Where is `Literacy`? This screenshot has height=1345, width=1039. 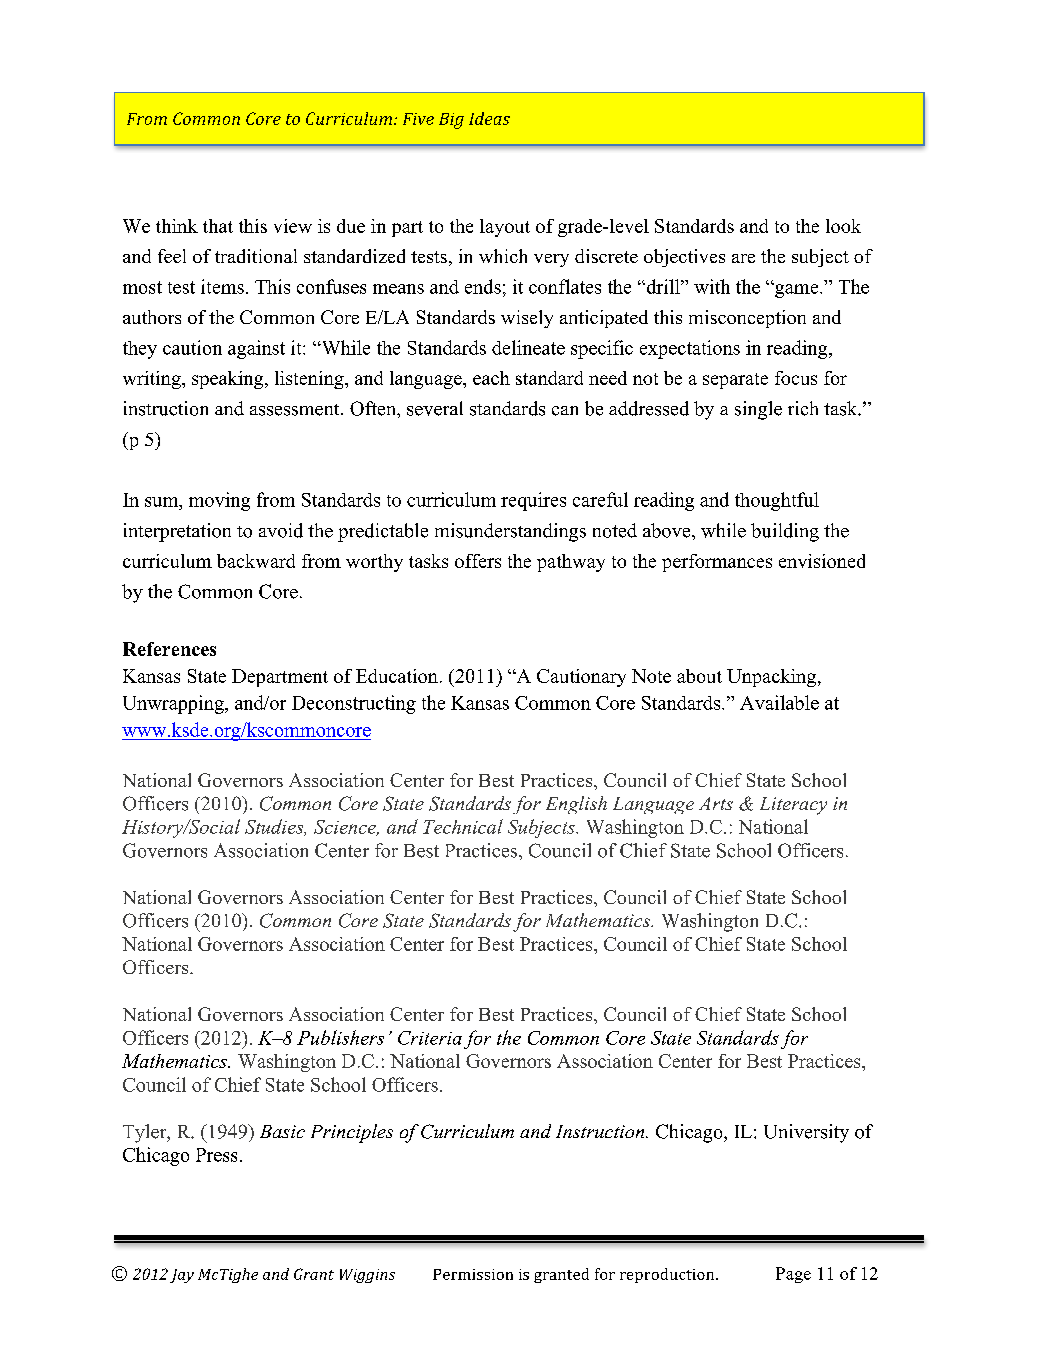
Literacy is located at coordinates (793, 806).
